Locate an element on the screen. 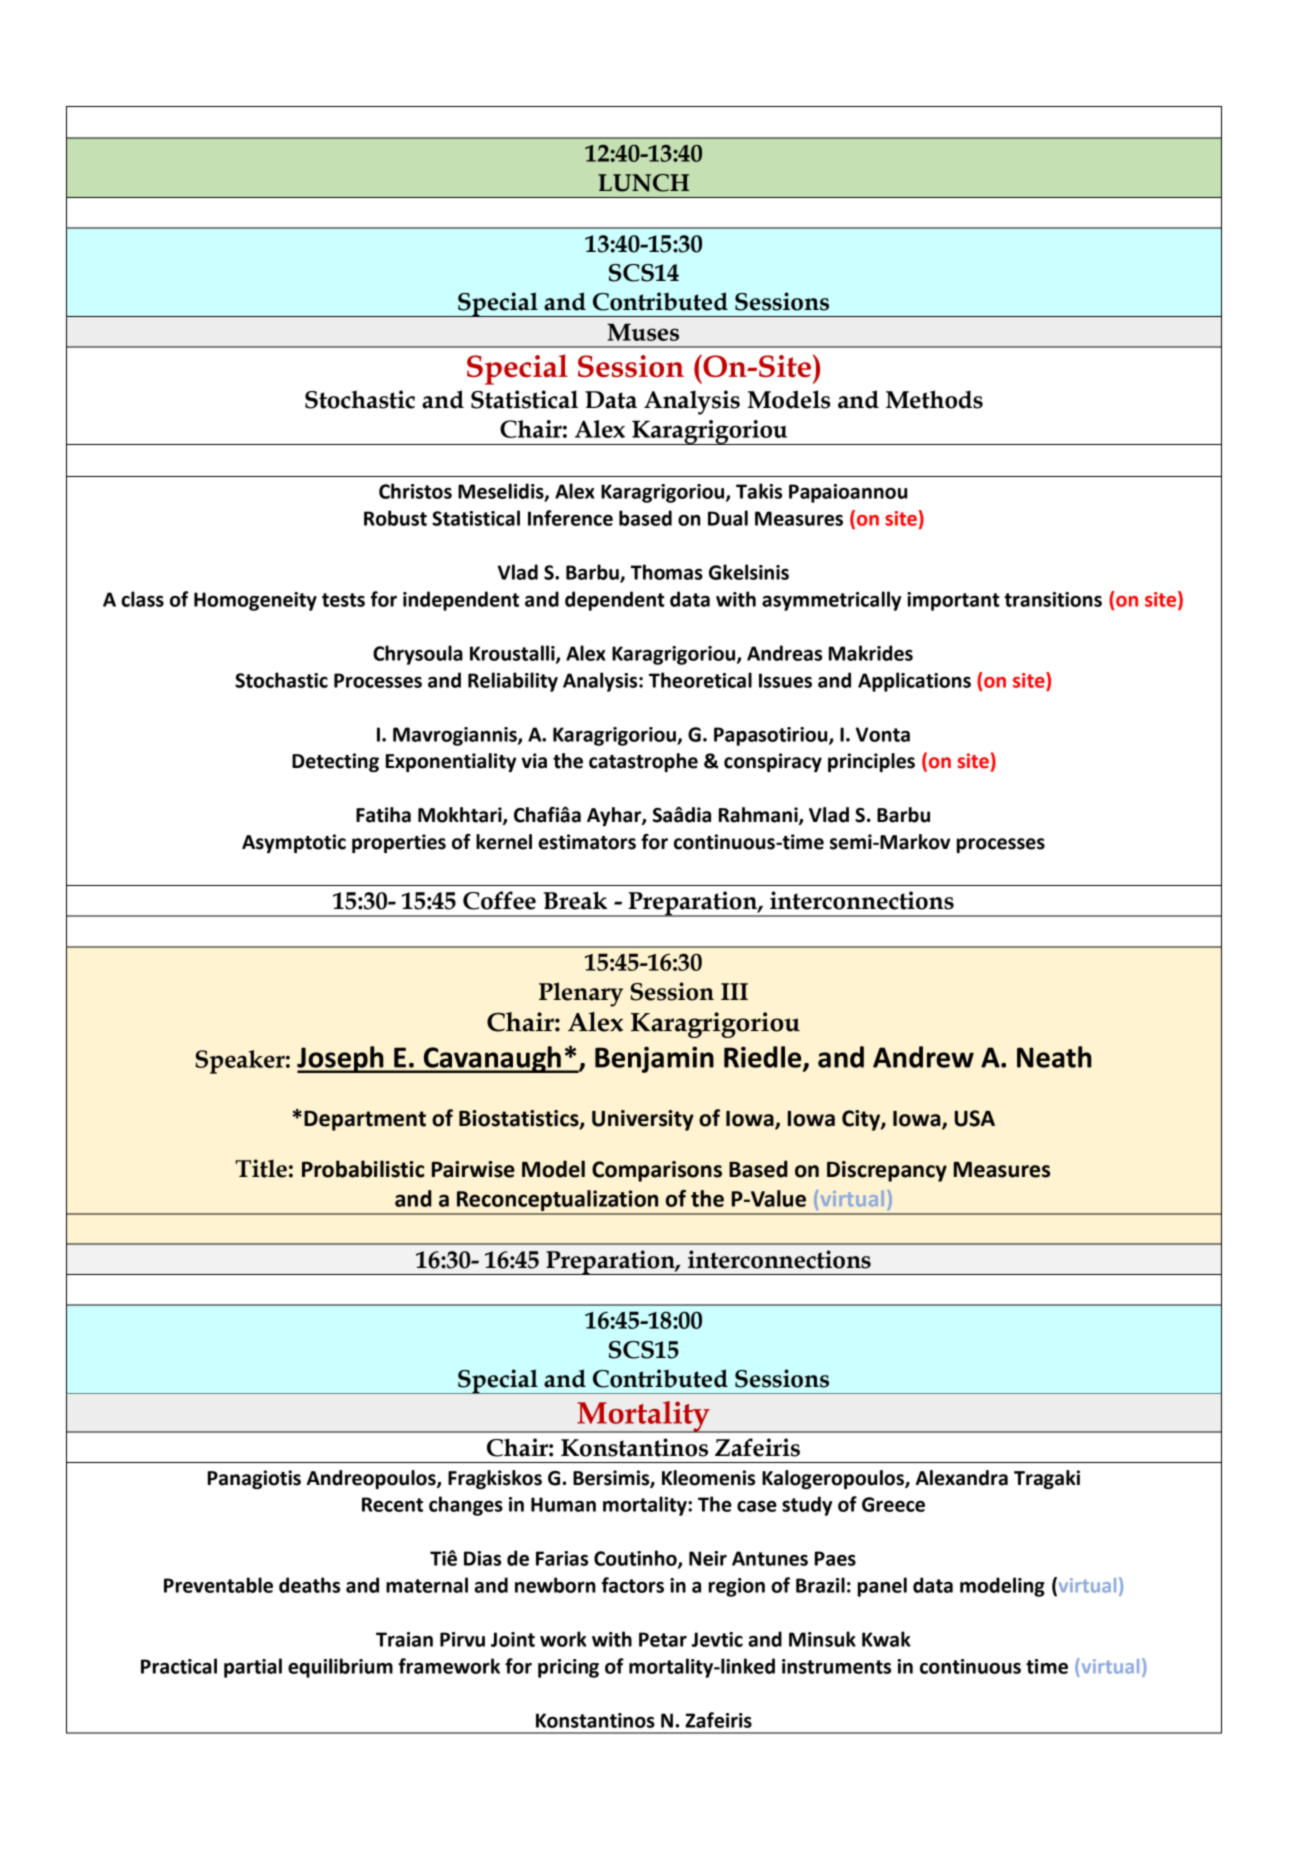 Image resolution: width=1315 pixels, height=1859 pixels. Applications is located at coordinates (914, 682).
